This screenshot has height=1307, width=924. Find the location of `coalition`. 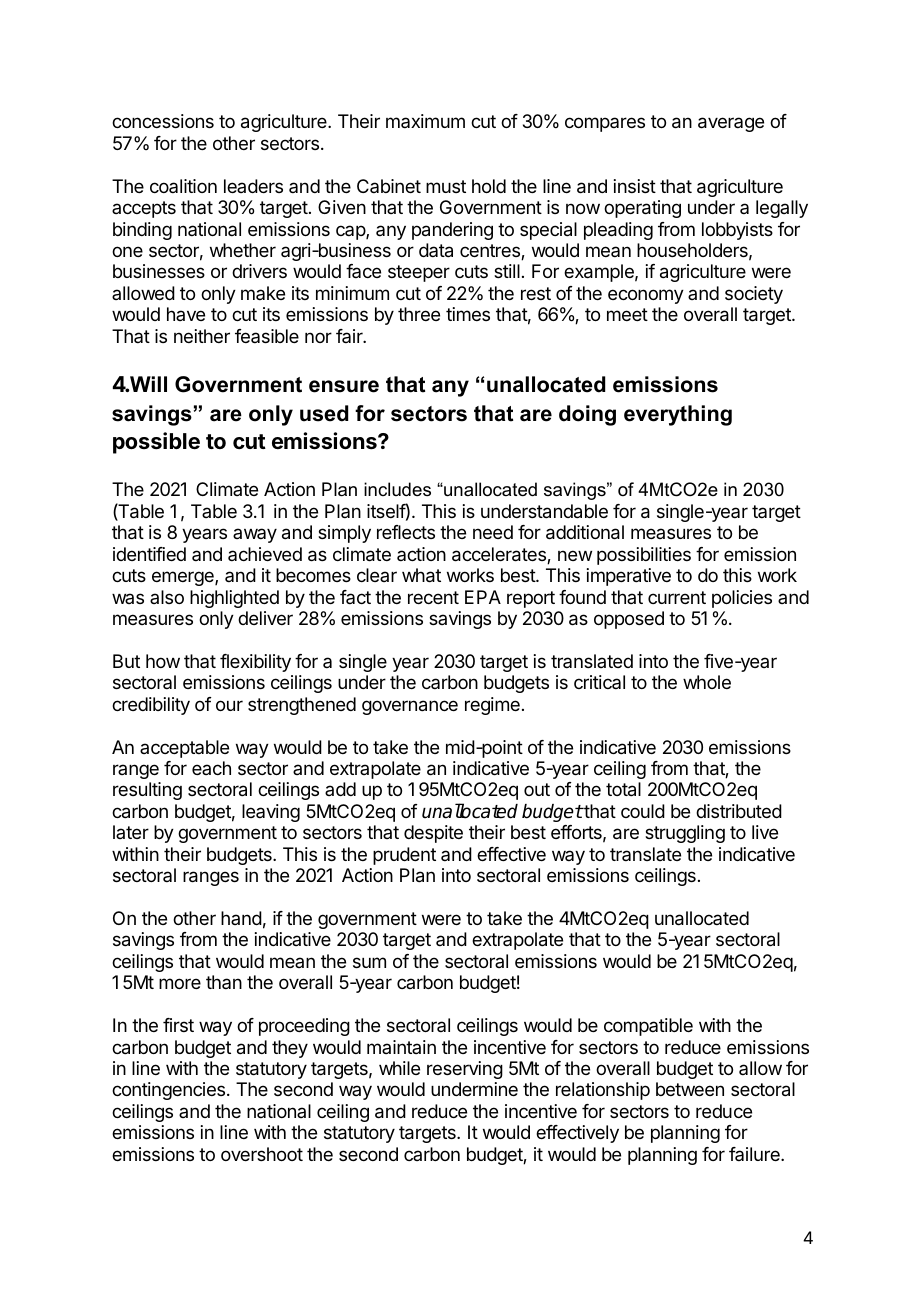

coalition is located at coordinates (183, 186).
